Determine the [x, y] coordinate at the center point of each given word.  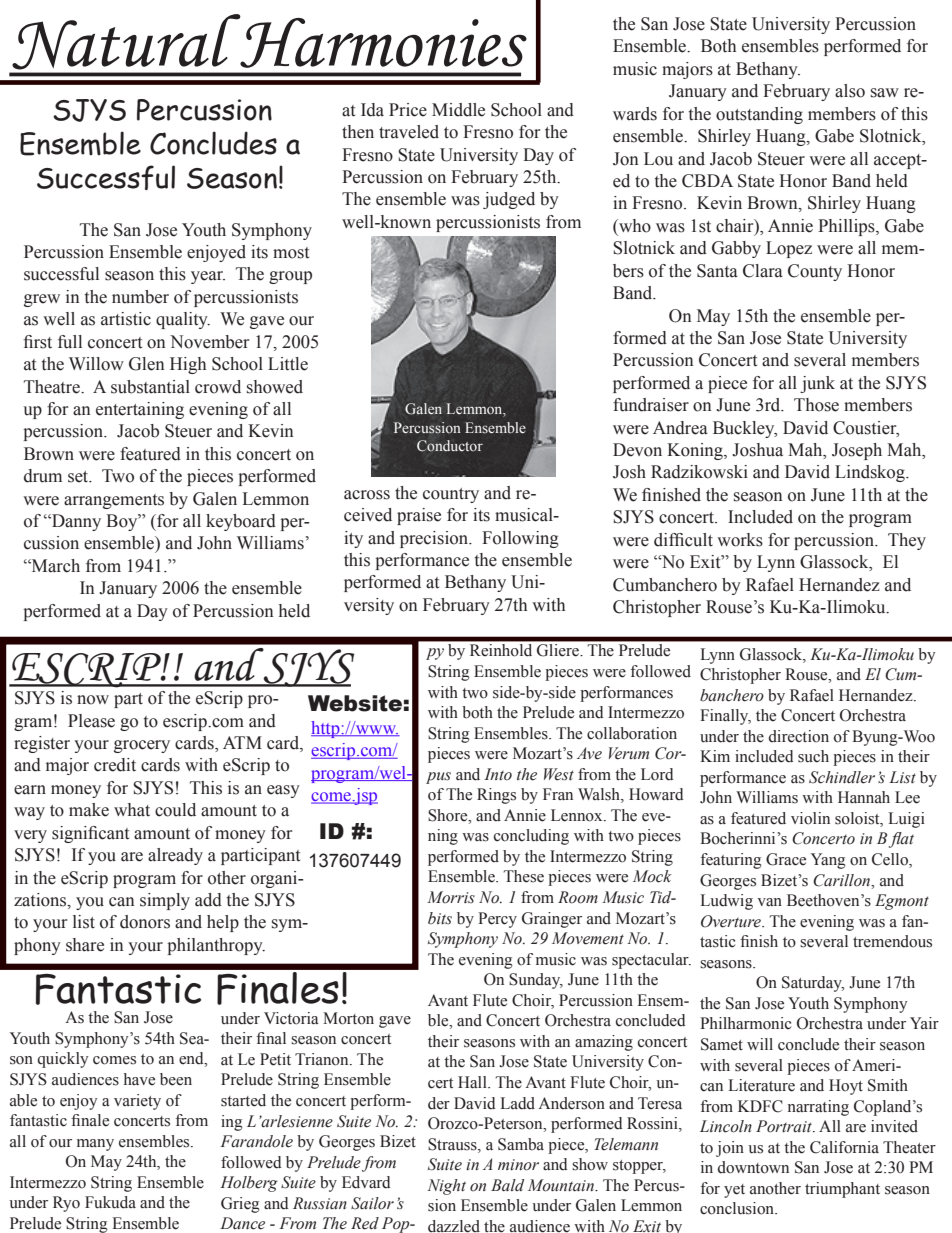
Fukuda [110, 1202]
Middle [458, 110]
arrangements [114, 501]
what [132, 810]
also [850, 91]
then [358, 132]
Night [446, 1187]
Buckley [745, 429]
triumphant [842, 1190]
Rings [496, 796]
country [451, 495]
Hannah [864, 797]
